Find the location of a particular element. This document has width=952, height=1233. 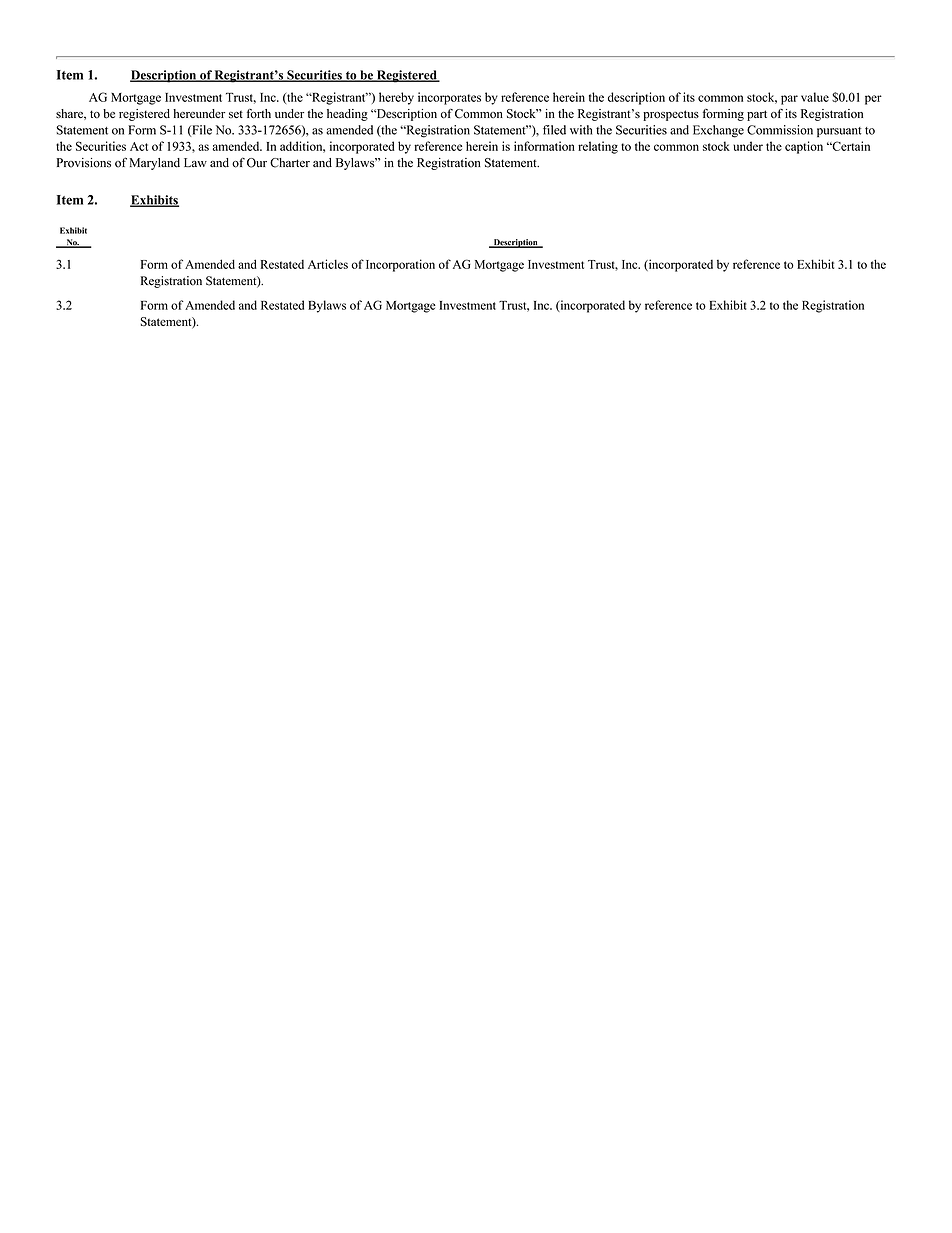

set is located at coordinates (236, 114).
